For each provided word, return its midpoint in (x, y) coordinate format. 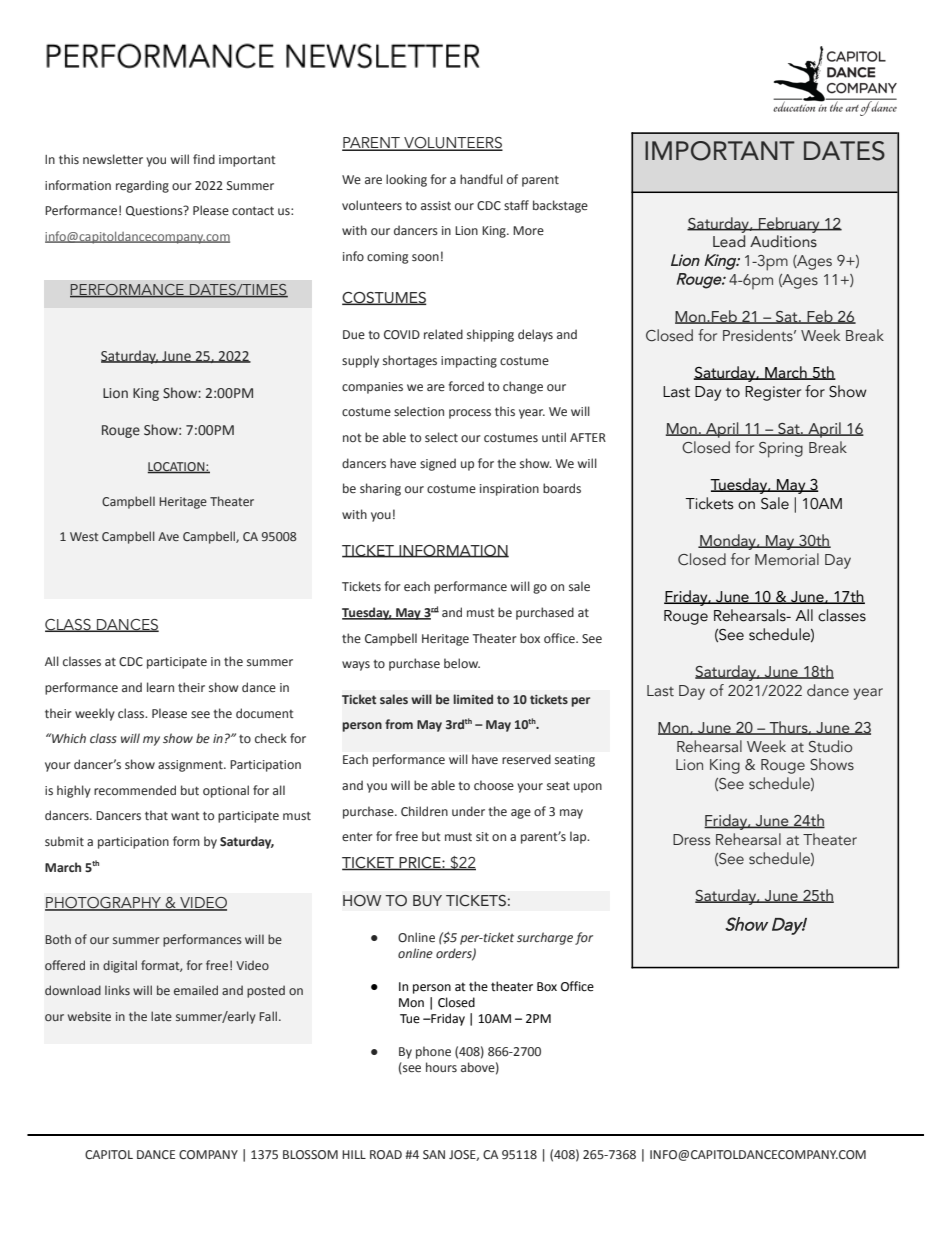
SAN (434, 1154)
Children (424, 811)
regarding (142, 186)
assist (436, 205)
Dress (691, 840)
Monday (728, 542)
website (89, 1016)
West (84, 536)
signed (438, 464)
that (156, 815)
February (789, 225)
